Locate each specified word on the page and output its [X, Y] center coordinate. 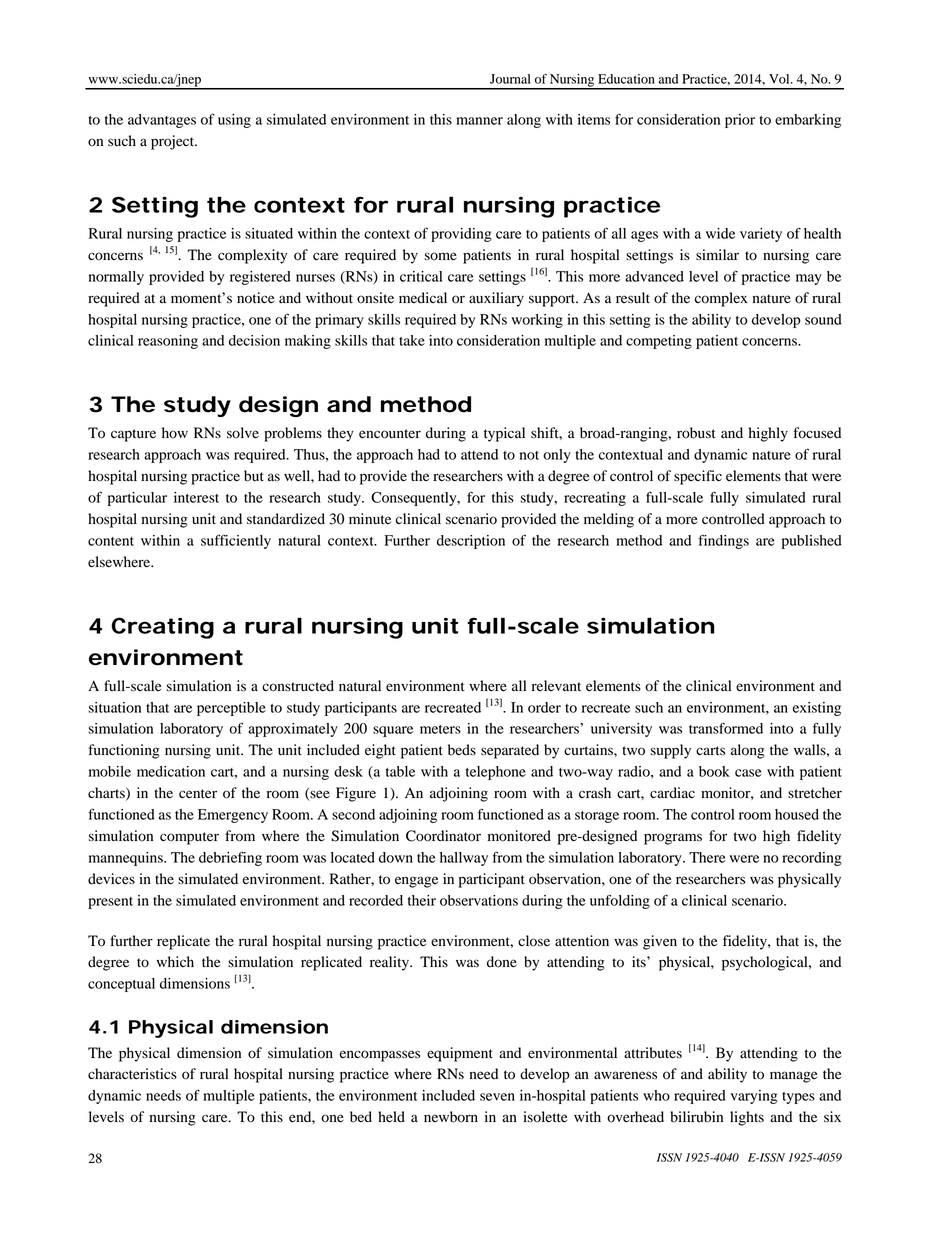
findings [723, 541]
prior [740, 121]
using [234, 121]
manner [479, 121]
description [471, 542]
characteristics [132, 1074]
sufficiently [236, 541]
